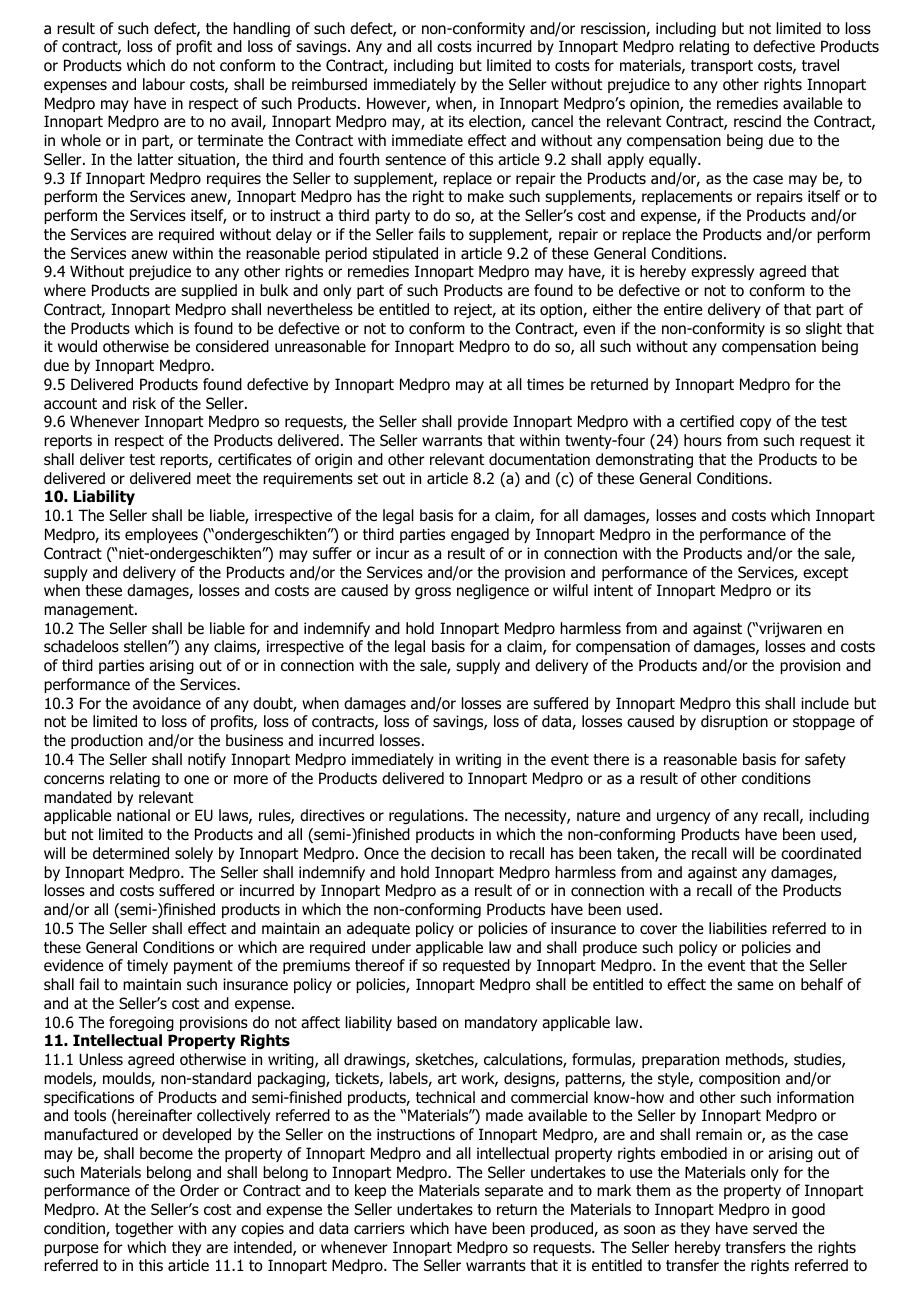 The height and width of the page is (1308, 924). What do you see at coordinates (144, 1229) in the page?
I see `together` at bounding box center [144, 1229].
